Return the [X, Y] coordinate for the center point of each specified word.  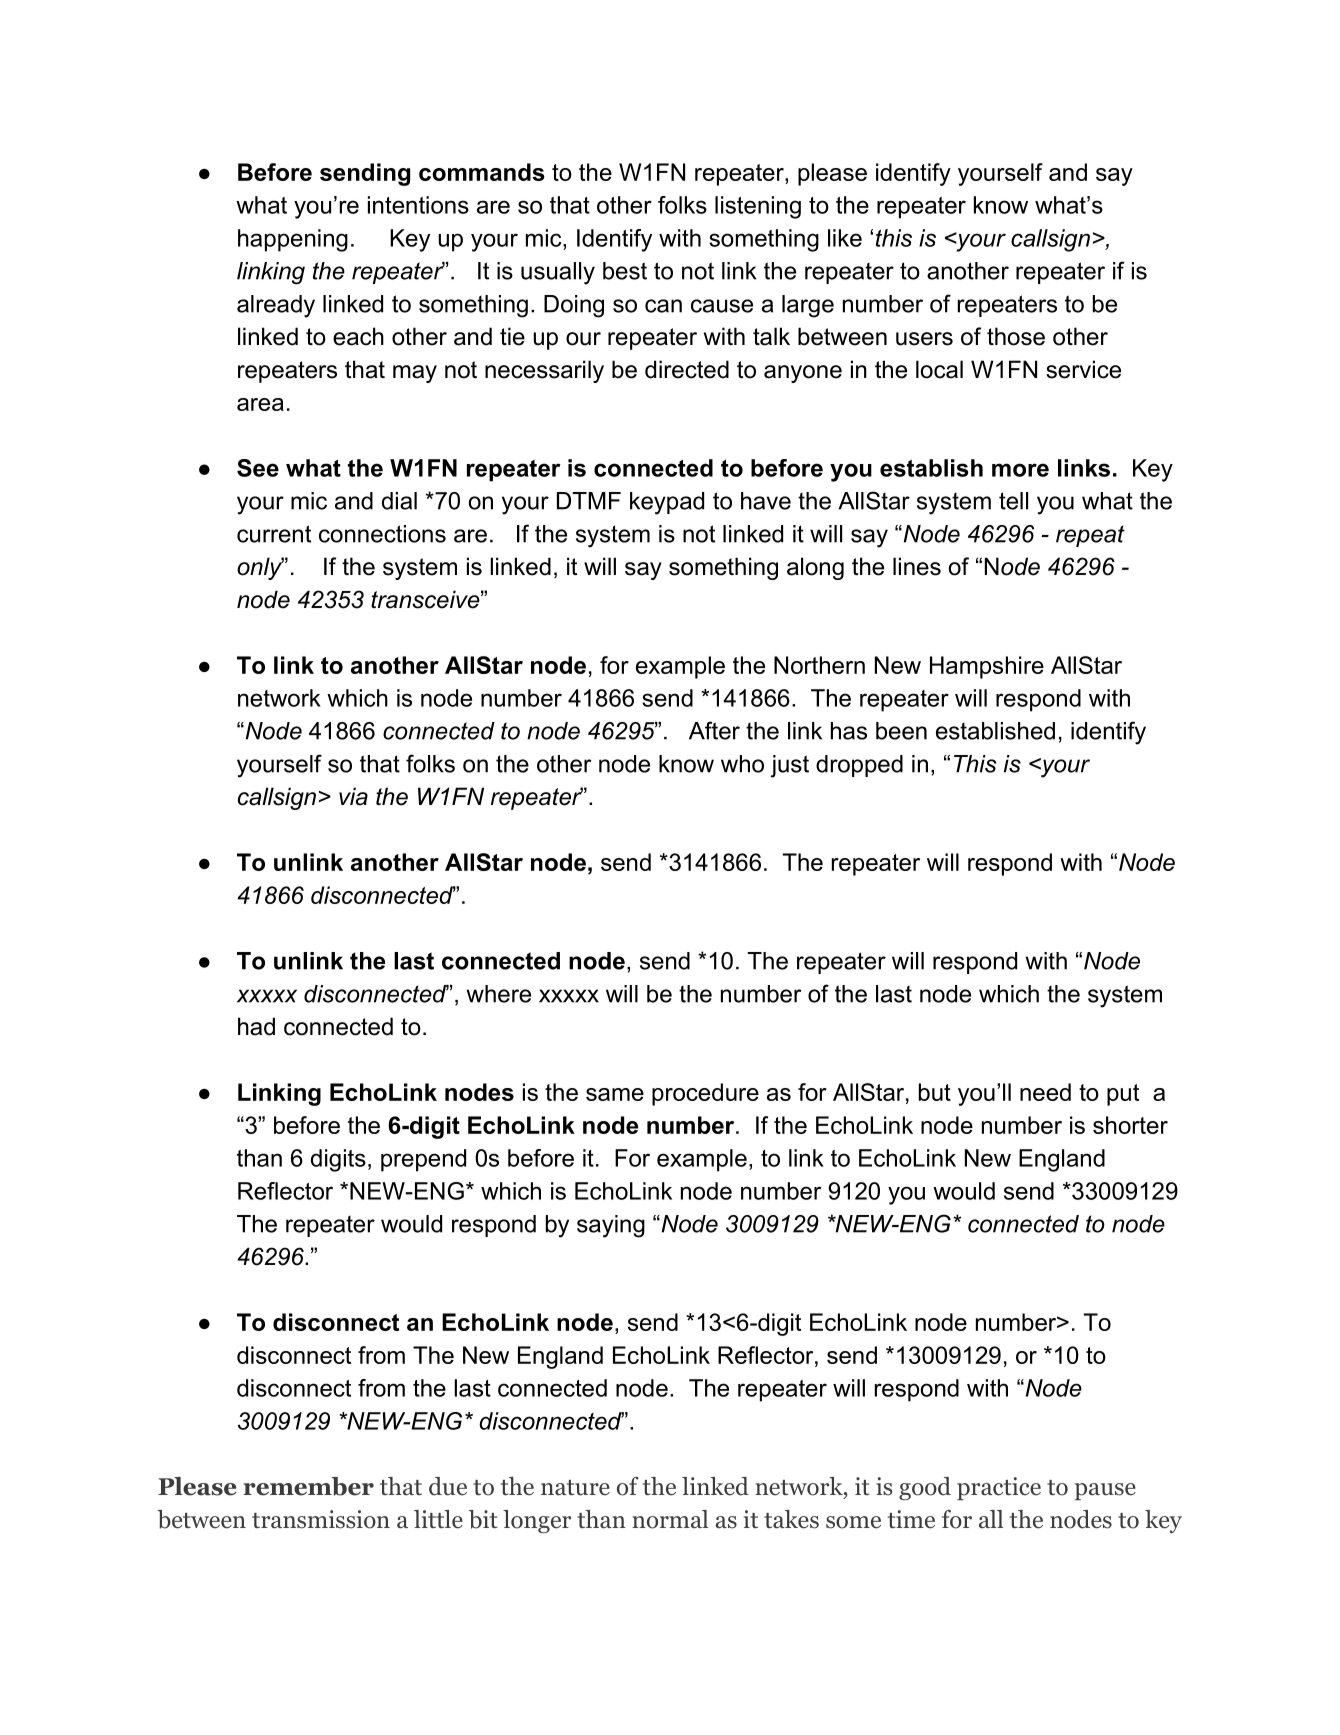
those [1016, 336]
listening [758, 207]
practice [999, 1488]
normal [670, 1519]
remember [308, 1486]
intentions [418, 205]
